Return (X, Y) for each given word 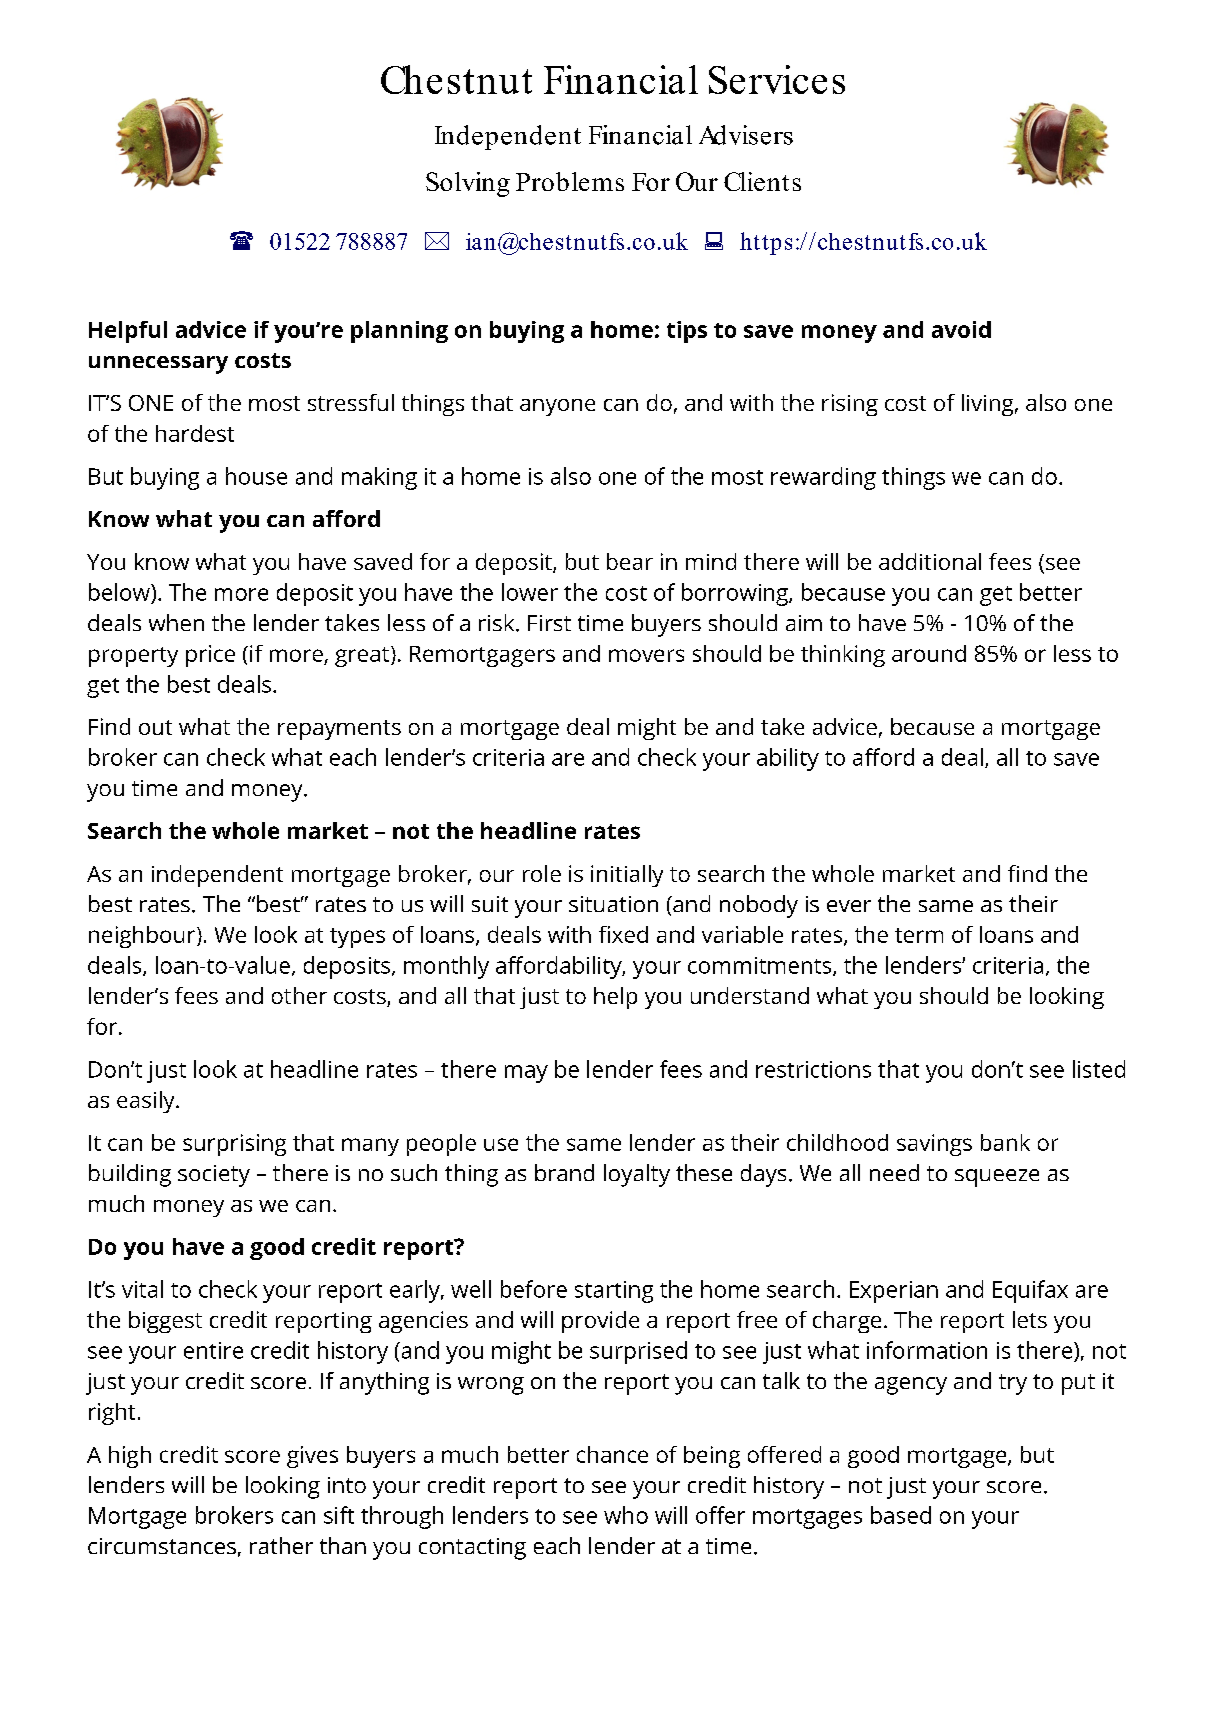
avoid (961, 329)
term (919, 935)
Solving (468, 184)
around (929, 653)
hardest (195, 433)
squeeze (997, 1178)
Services (777, 79)
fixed (623, 934)
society (214, 1176)
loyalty (637, 1175)
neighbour (143, 937)
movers (646, 655)
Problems (570, 181)
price (210, 656)
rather (281, 1545)
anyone (557, 407)
